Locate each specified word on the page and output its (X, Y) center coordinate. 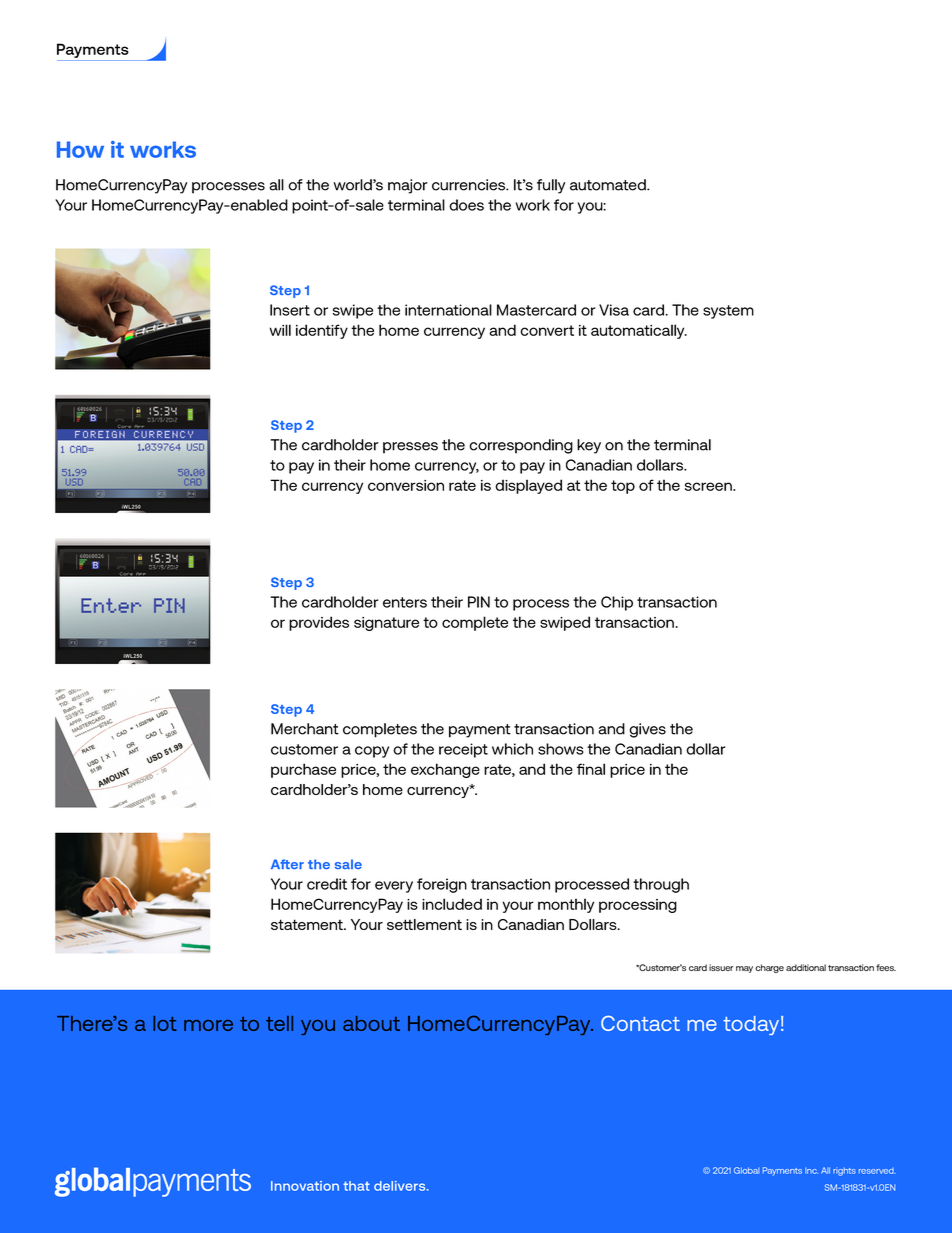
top (623, 487)
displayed (528, 486)
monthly (566, 905)
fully (551, 186)
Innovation (305, 1186)
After (287, 864)
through (661, 885)
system (728, 312)
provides (319, 623)
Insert (290, 310)
